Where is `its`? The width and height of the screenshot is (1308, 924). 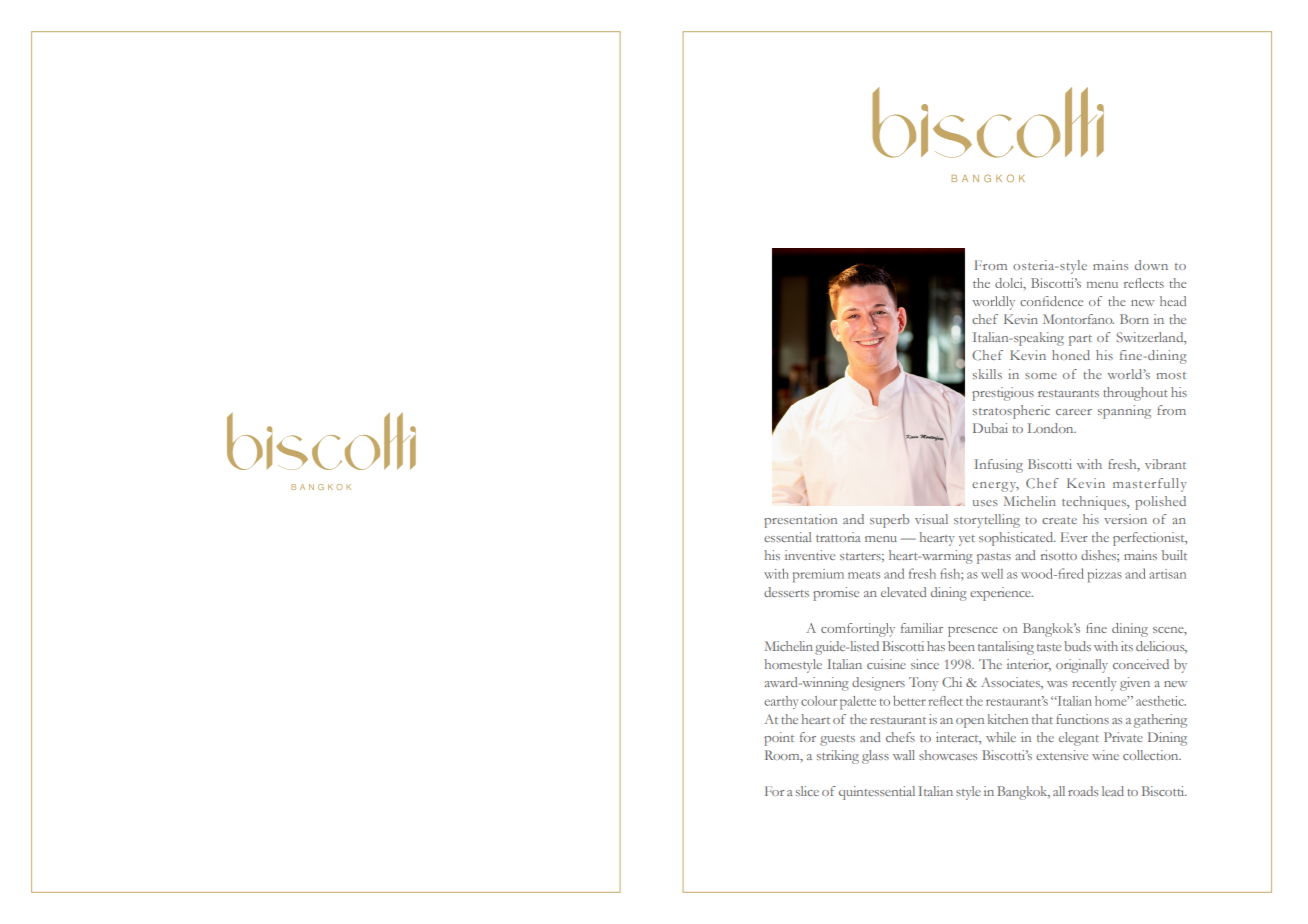
its is located at coordinates (1127, 646).
